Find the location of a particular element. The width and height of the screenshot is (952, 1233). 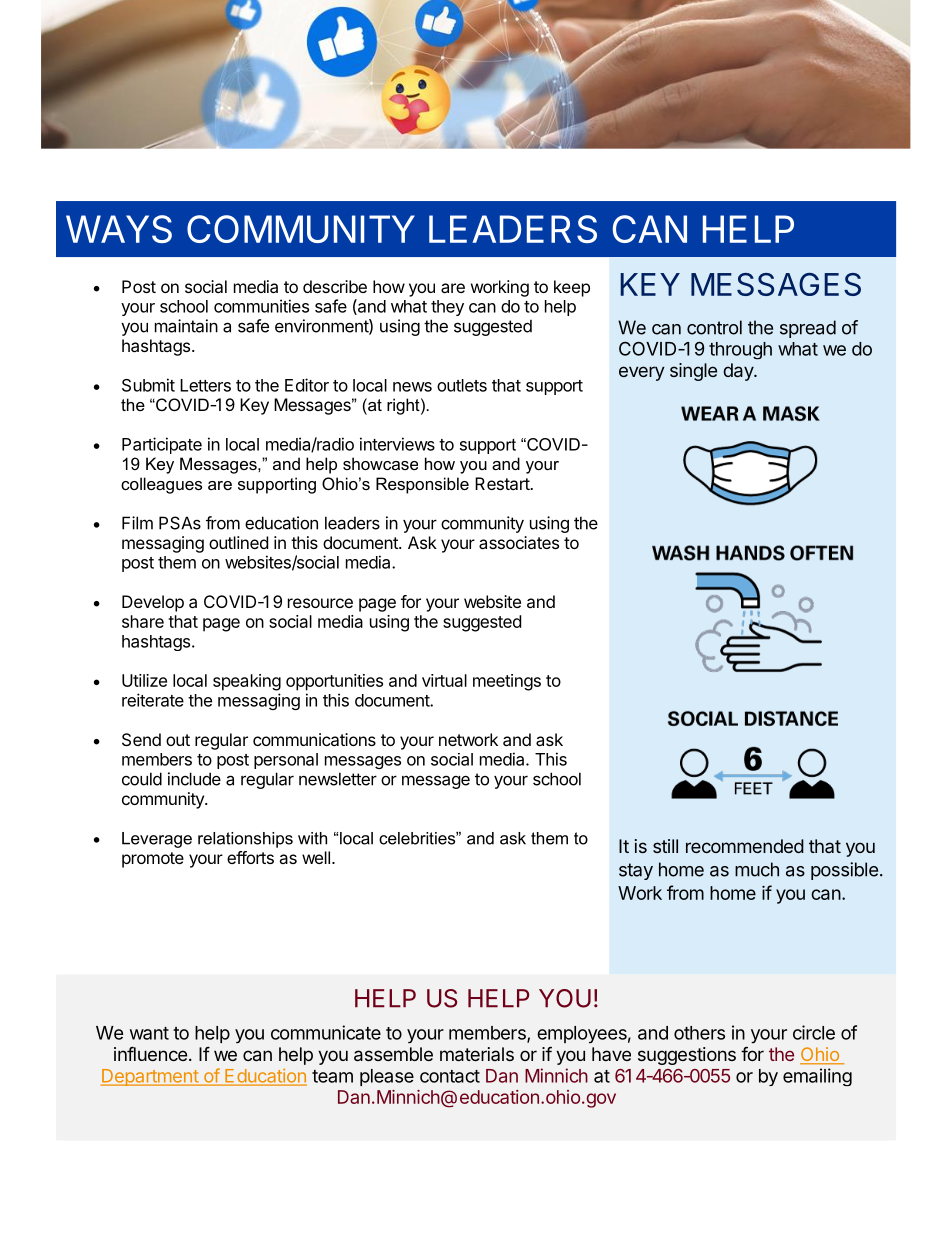

control is located at coordinates (714, 327).
